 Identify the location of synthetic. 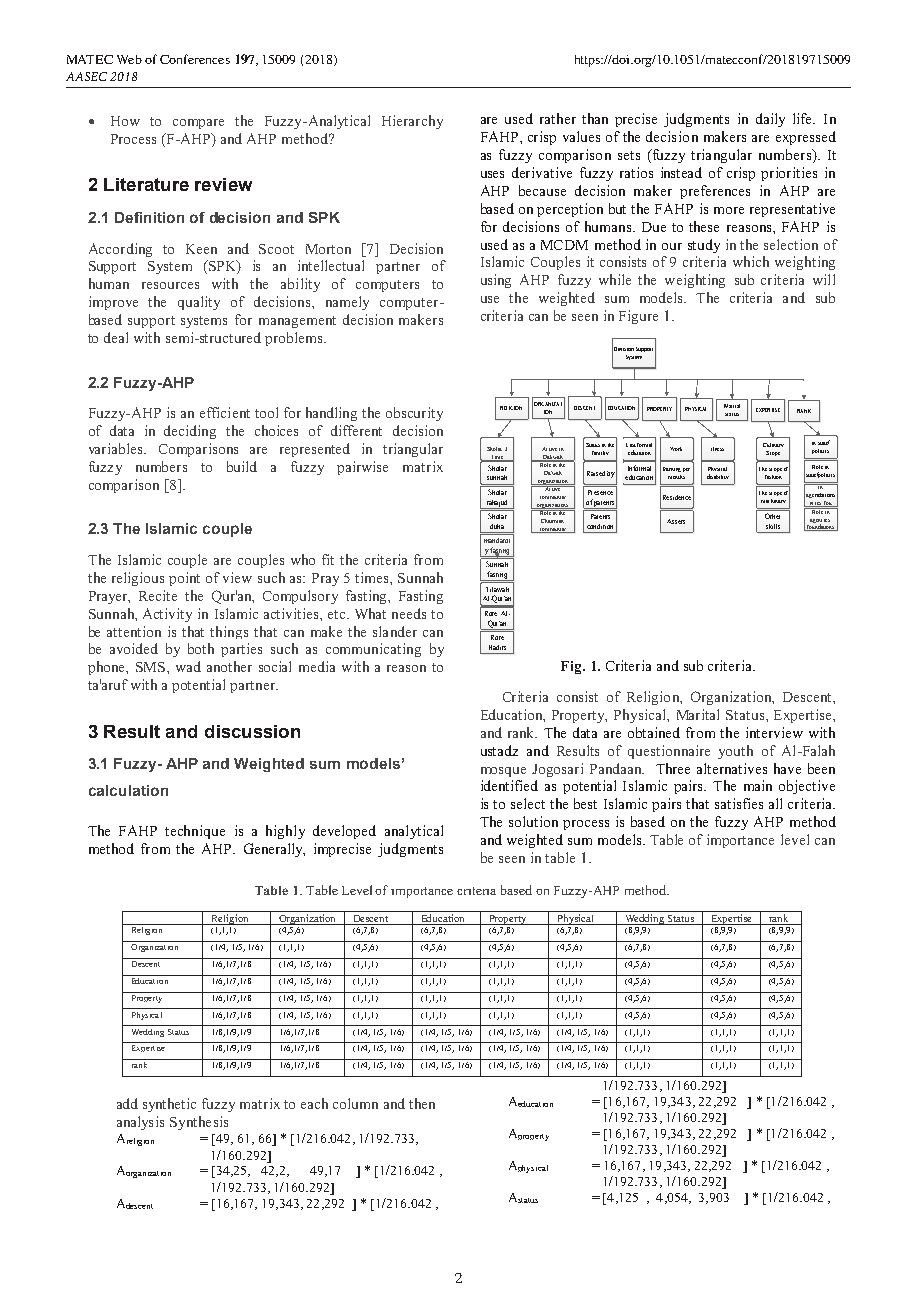
(169, 1105).
